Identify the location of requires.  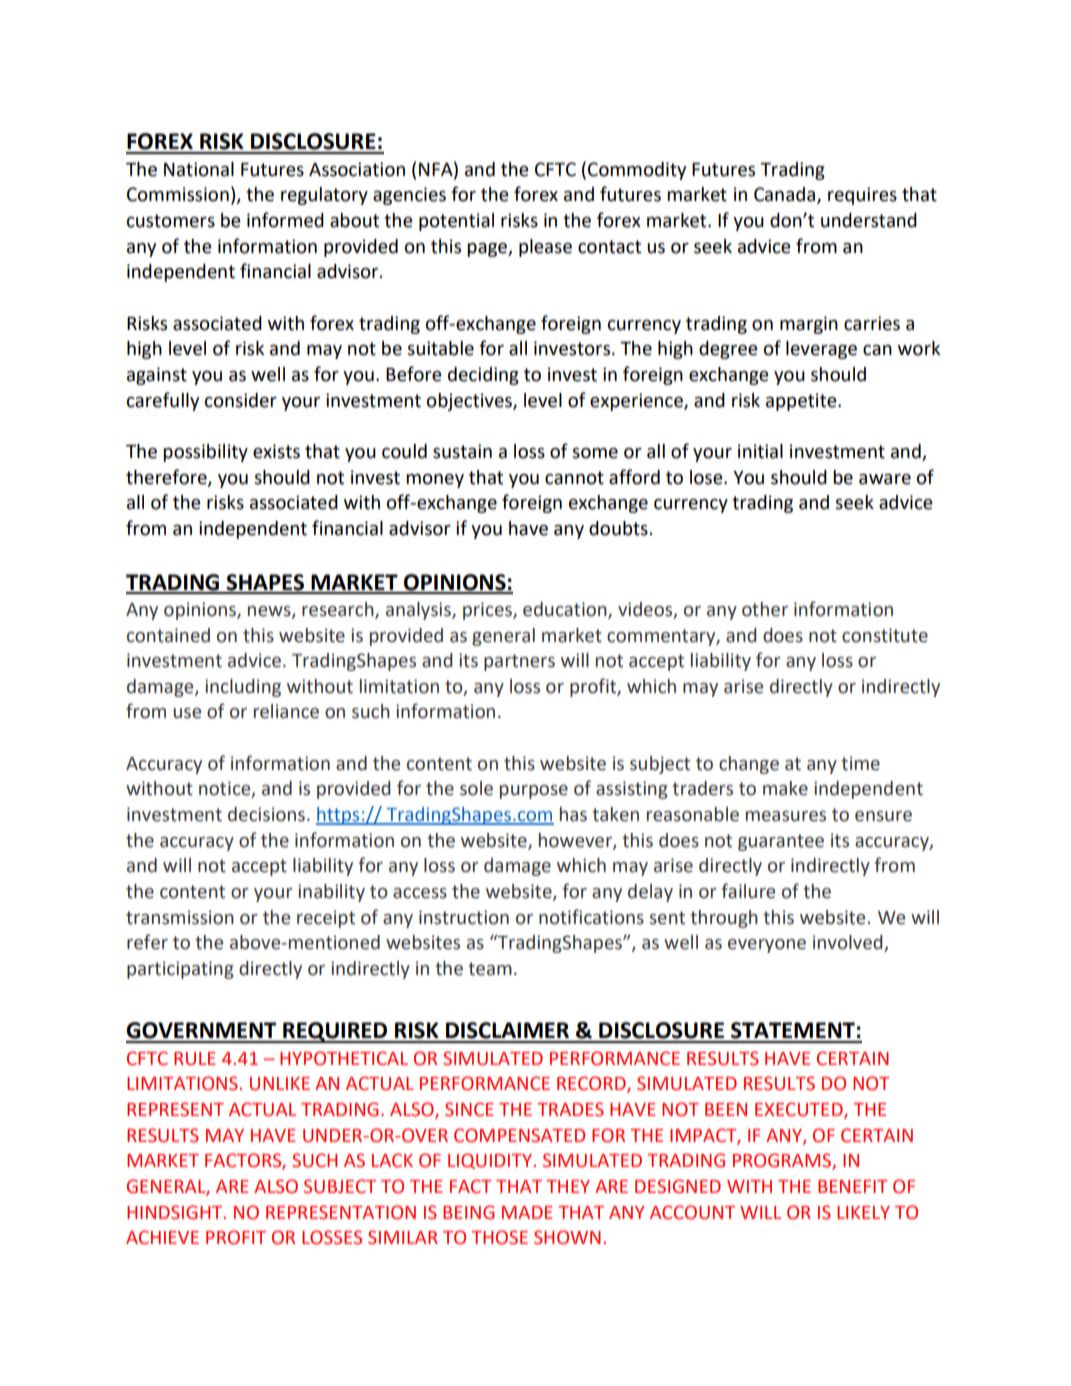
(862, 196).
